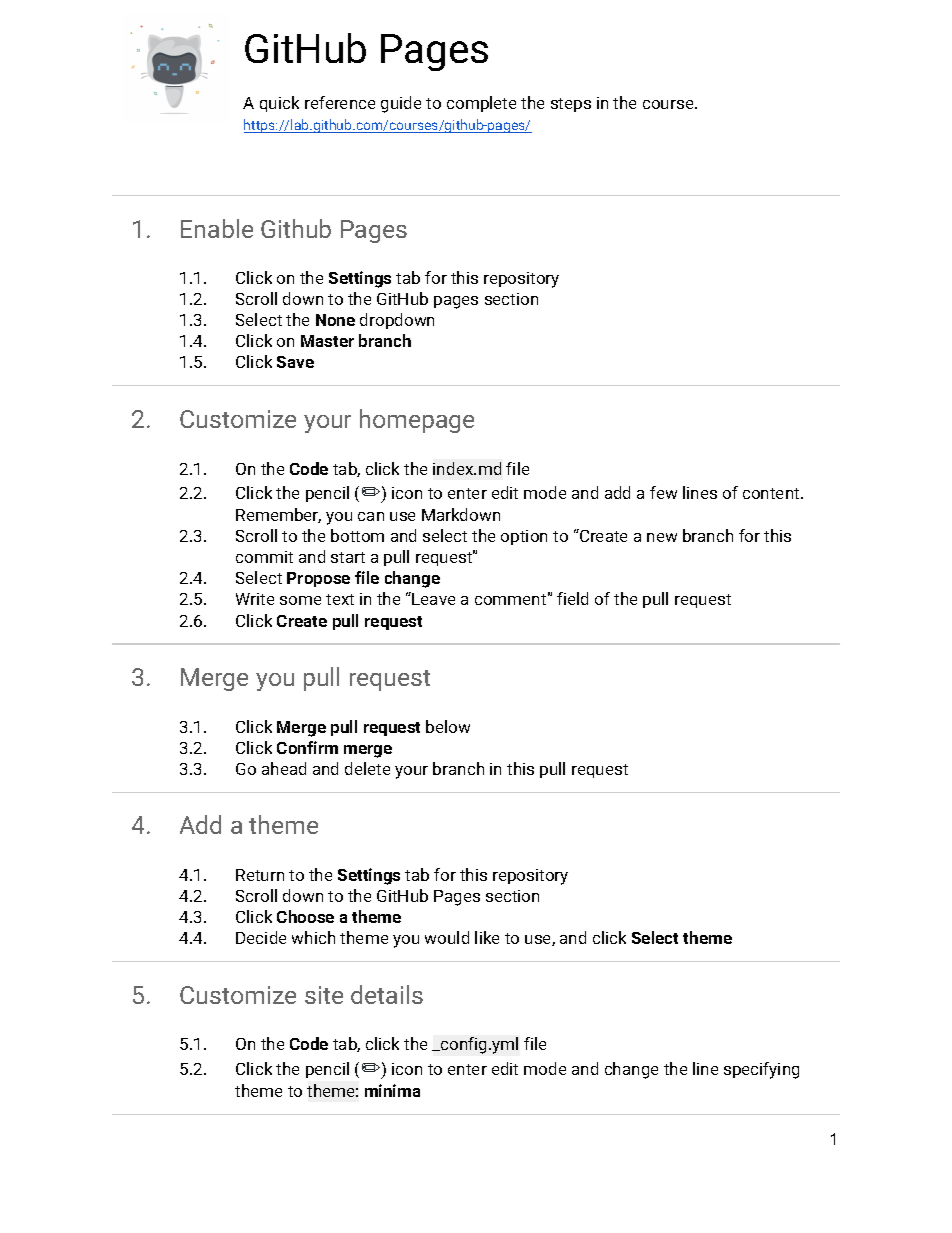  What do you see at coordinates (481, 104) in the document?
I see `complete` at bounding box center [481, 104].
